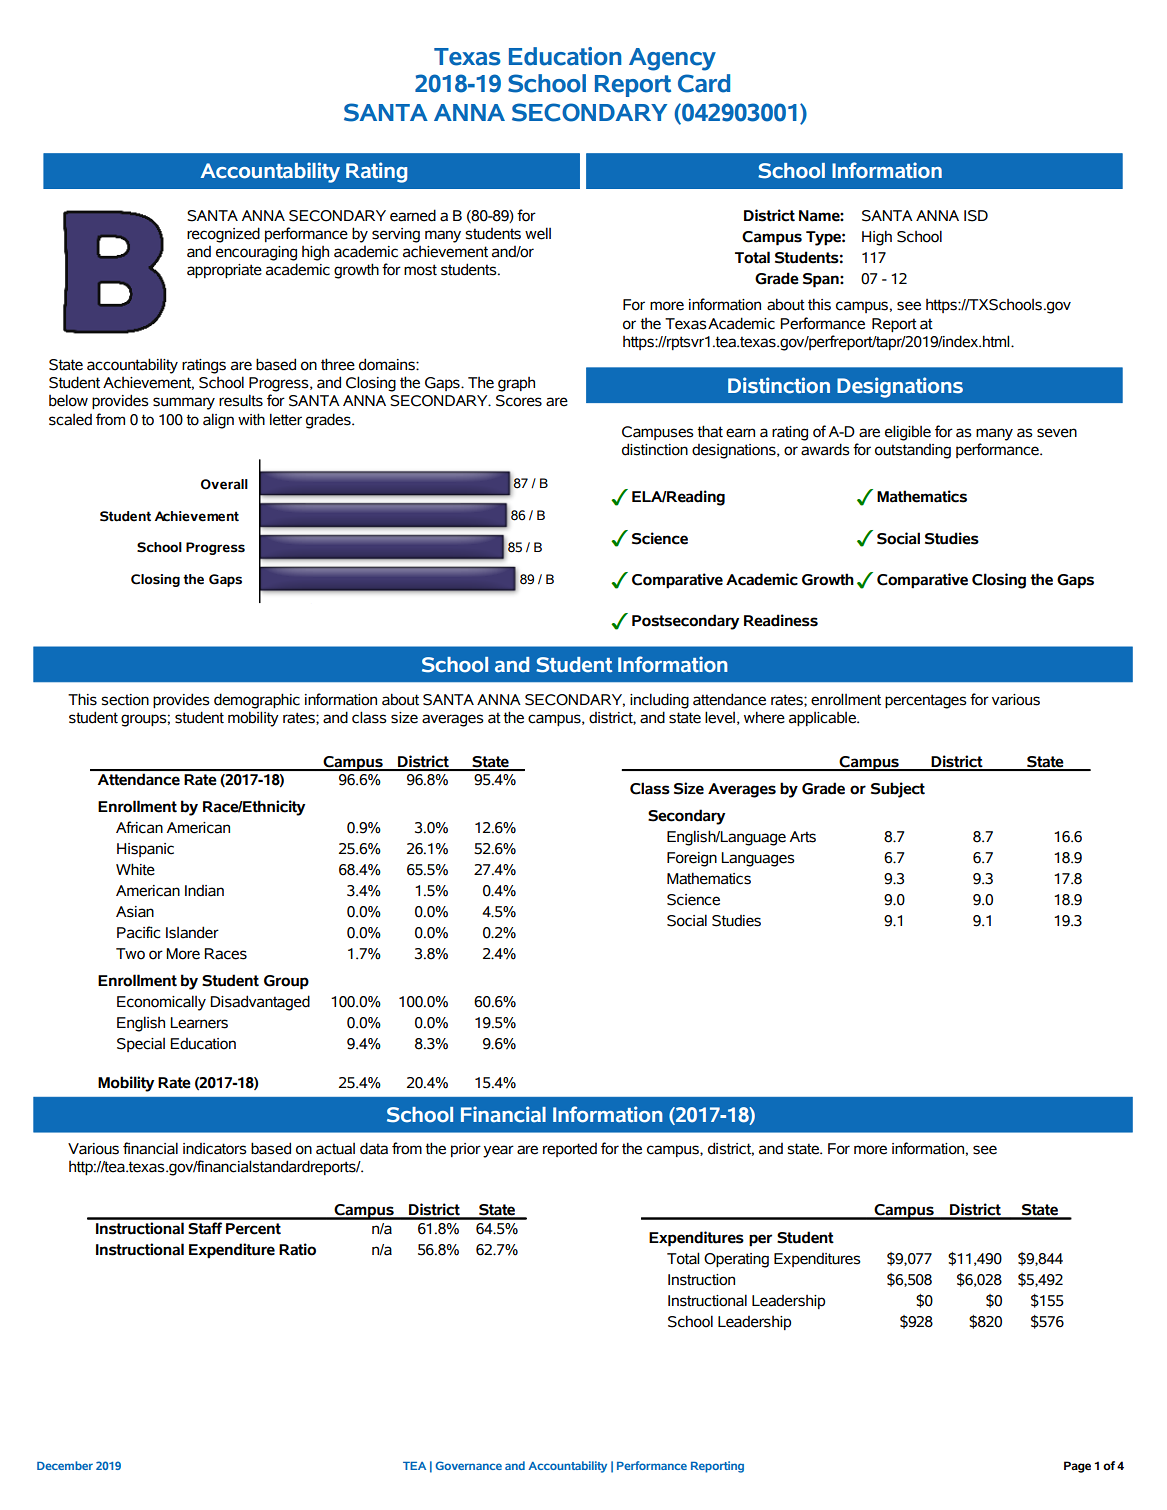  What do you see at coordinates (704, 83) in the page?
I see `Card` at bounding box center [704, 83].
